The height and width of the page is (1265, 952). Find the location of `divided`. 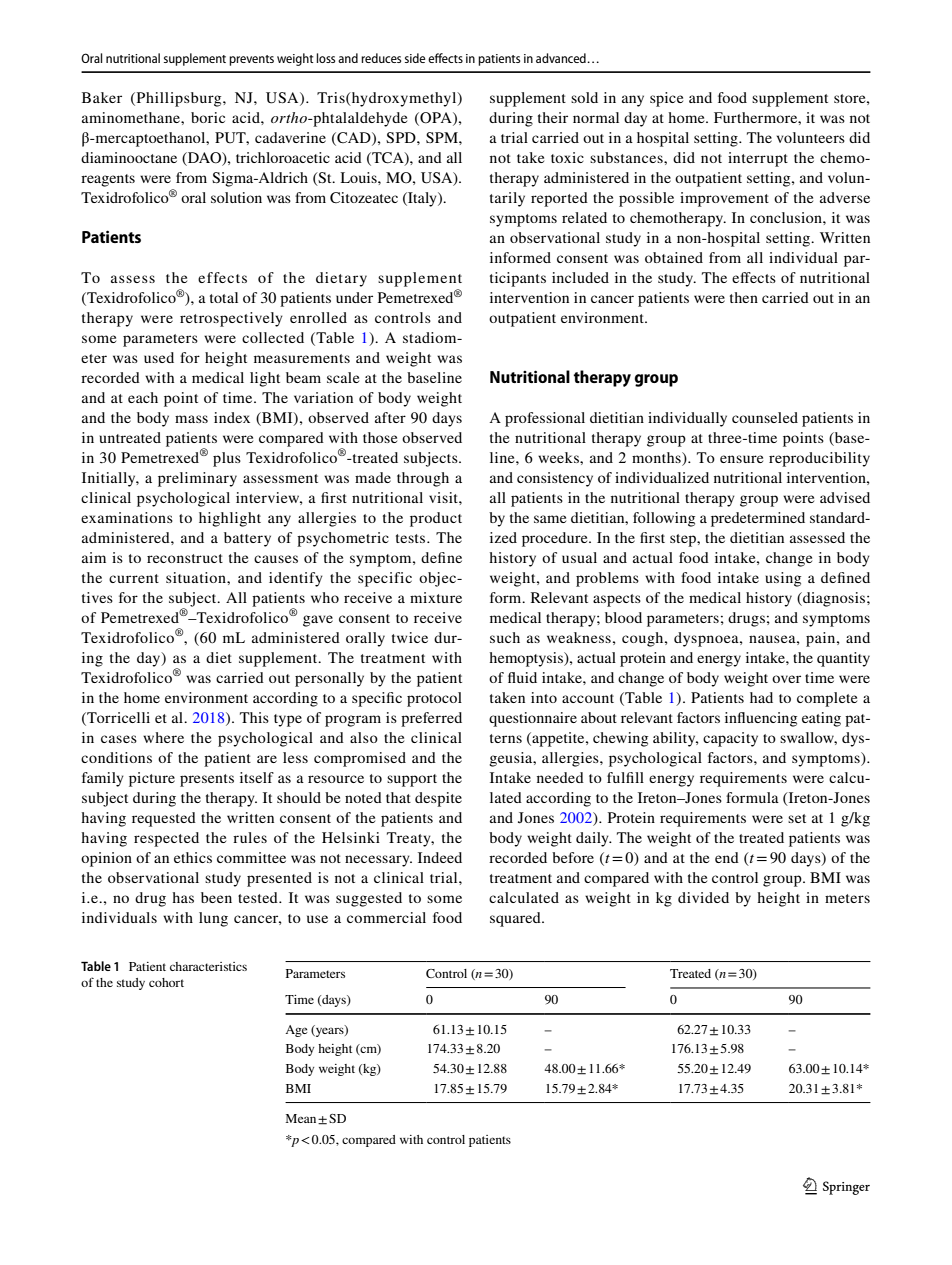

divided is located at coordinates (703, 897).
